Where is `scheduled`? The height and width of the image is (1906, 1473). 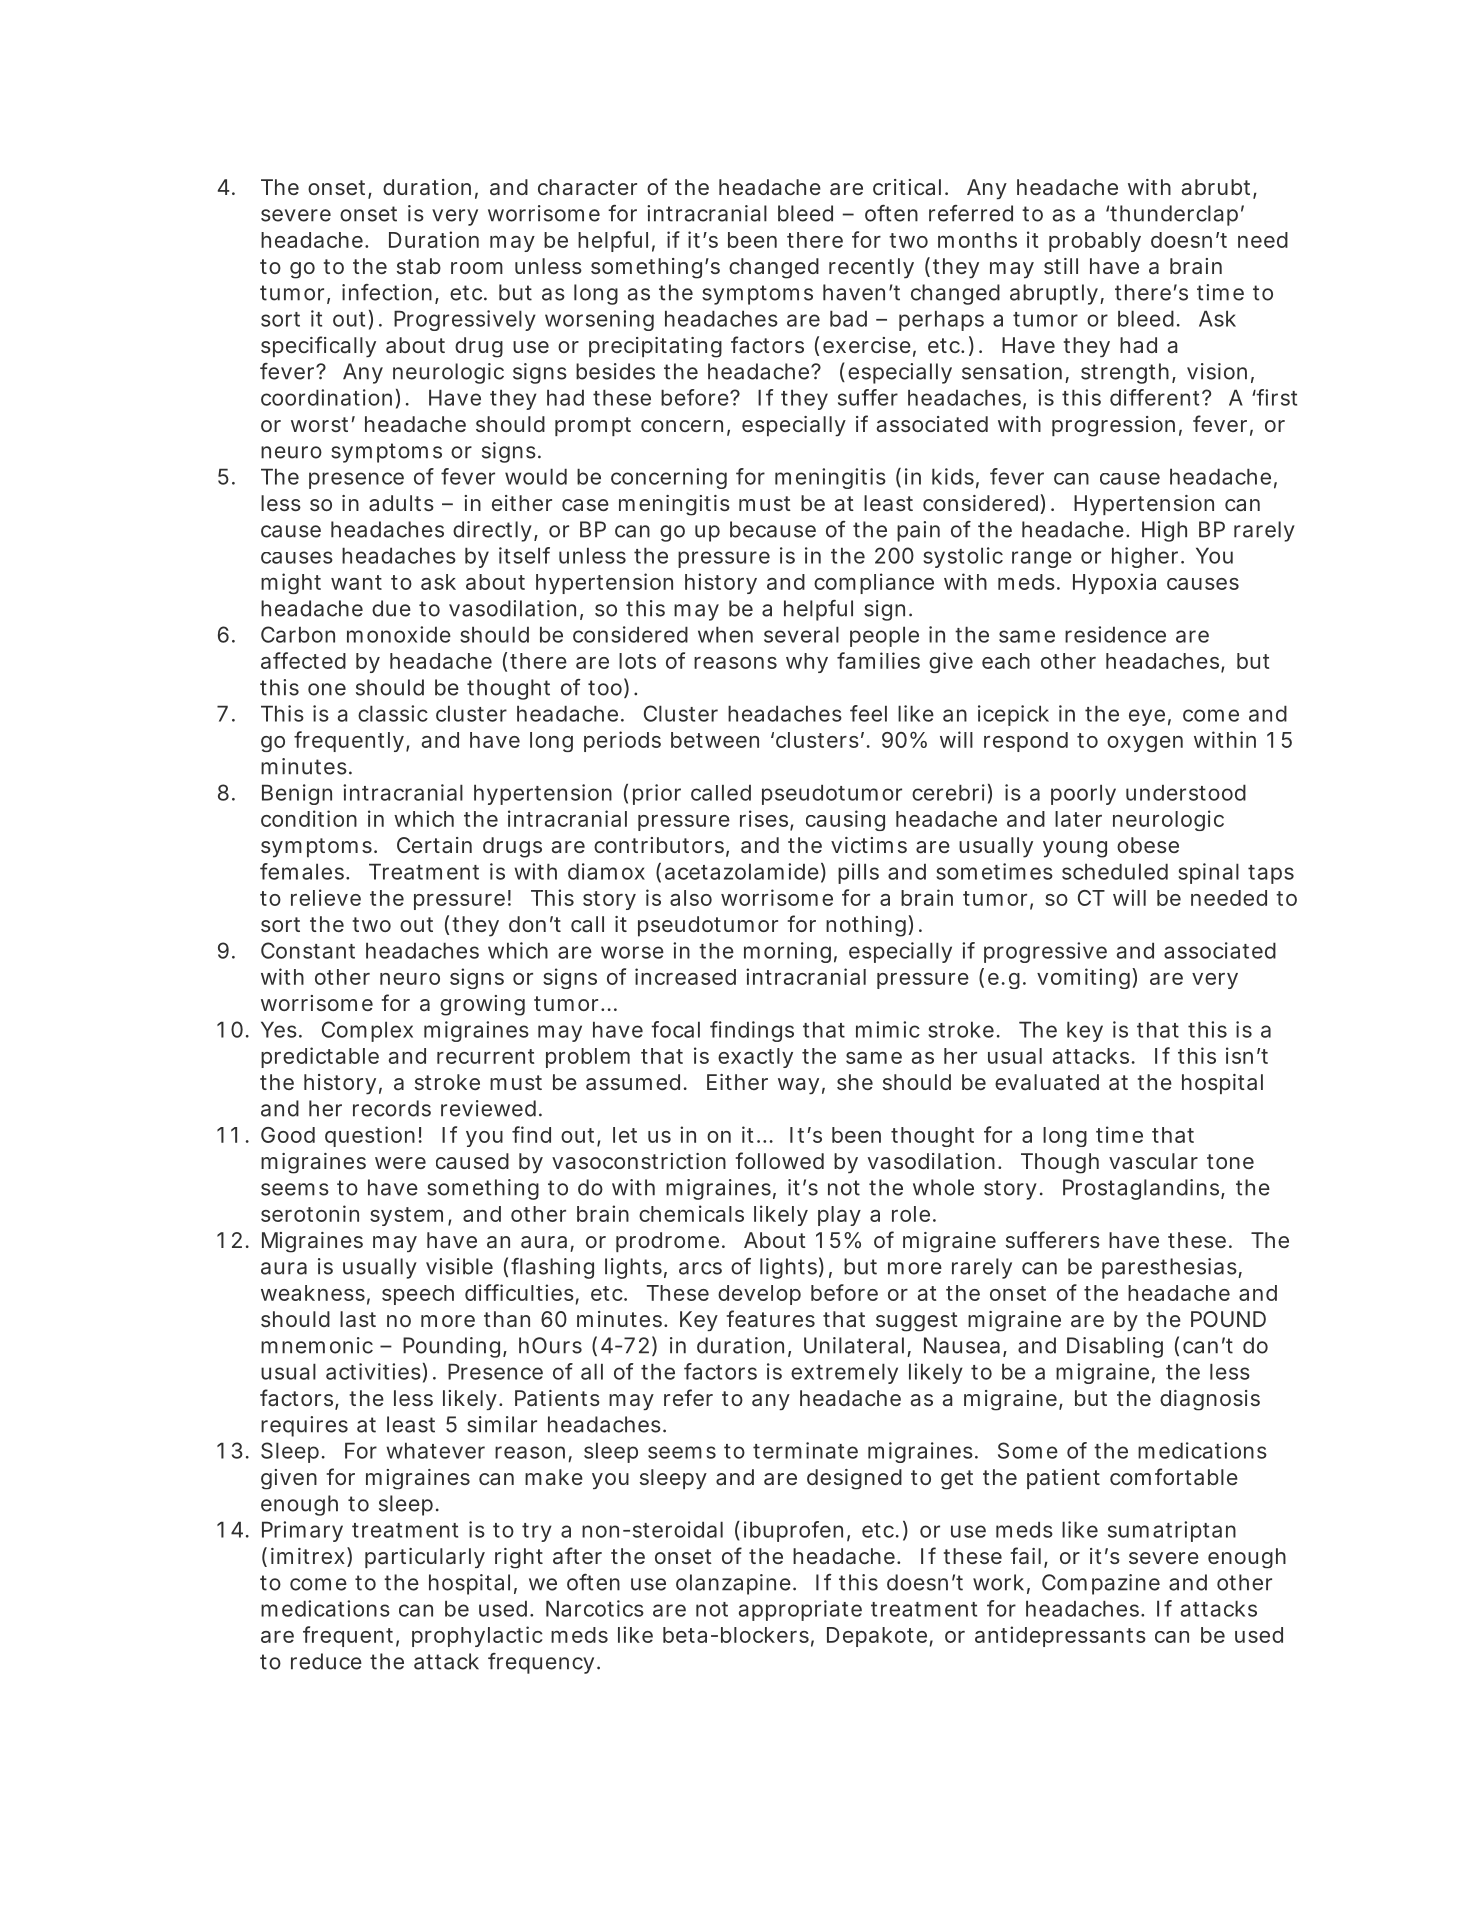 scheduled is located at coordinates (1115, 871).
